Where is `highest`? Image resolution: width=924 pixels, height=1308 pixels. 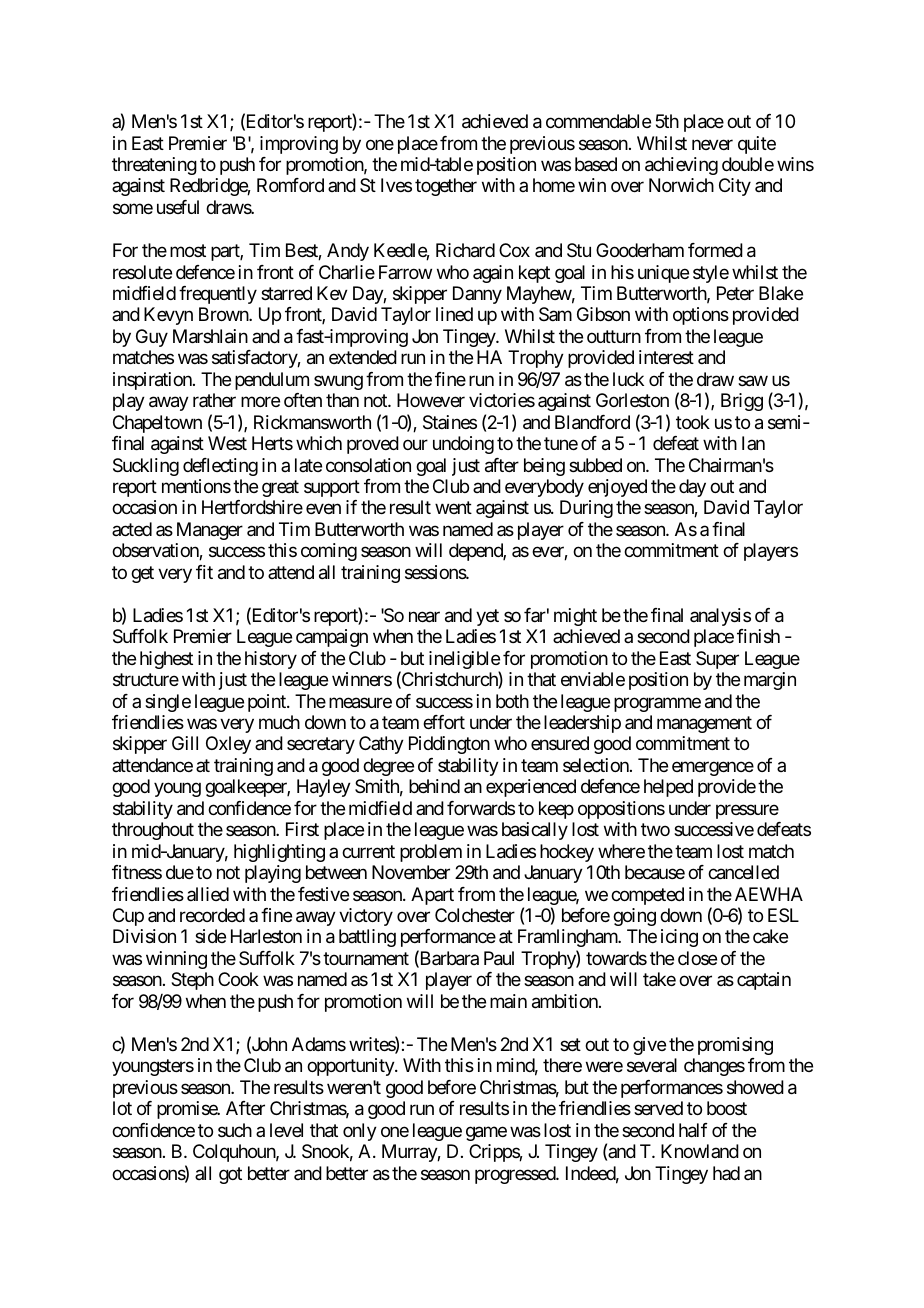 highest is located at coordinates (166, 660).
